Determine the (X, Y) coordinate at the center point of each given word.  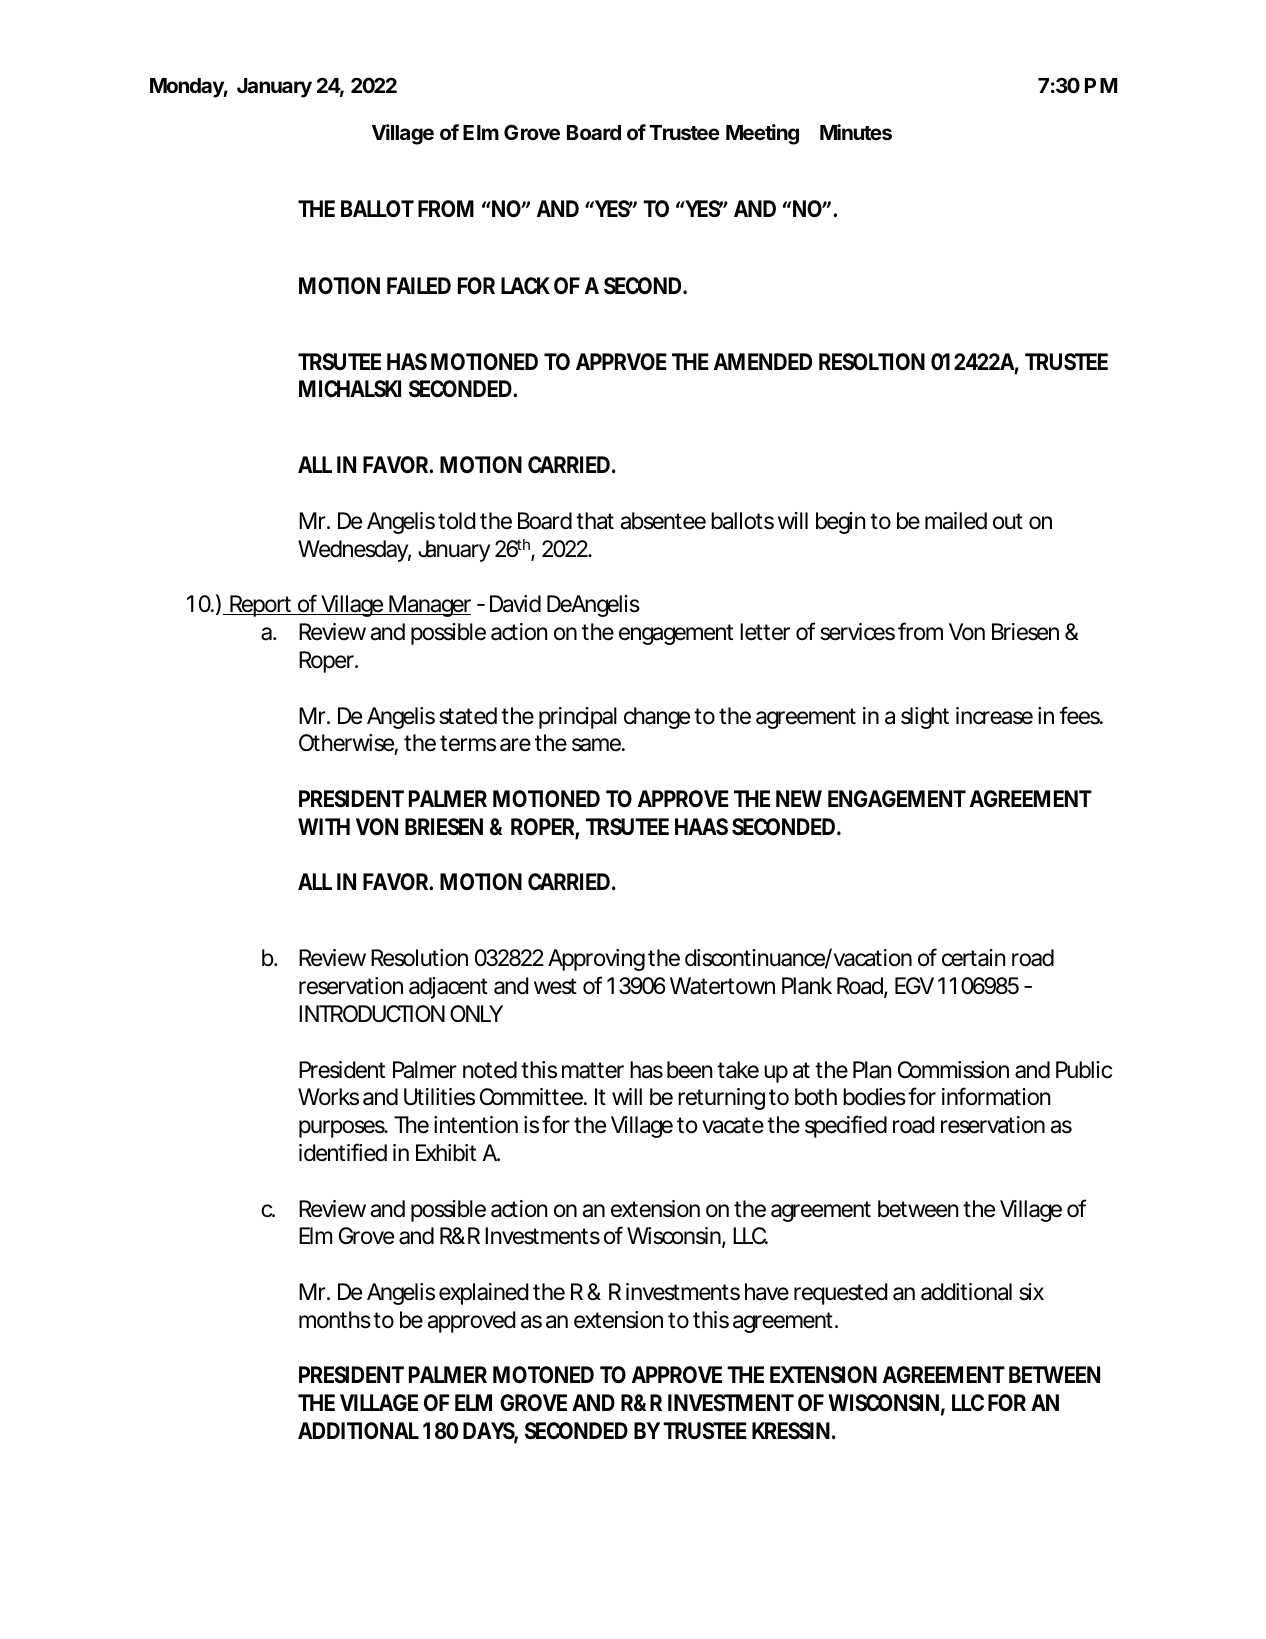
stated (468, 716)
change (657, 718)
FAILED (419, 285)
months (336, 1320)
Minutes (856, 132)
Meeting (762, 134)
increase (994, 716)
